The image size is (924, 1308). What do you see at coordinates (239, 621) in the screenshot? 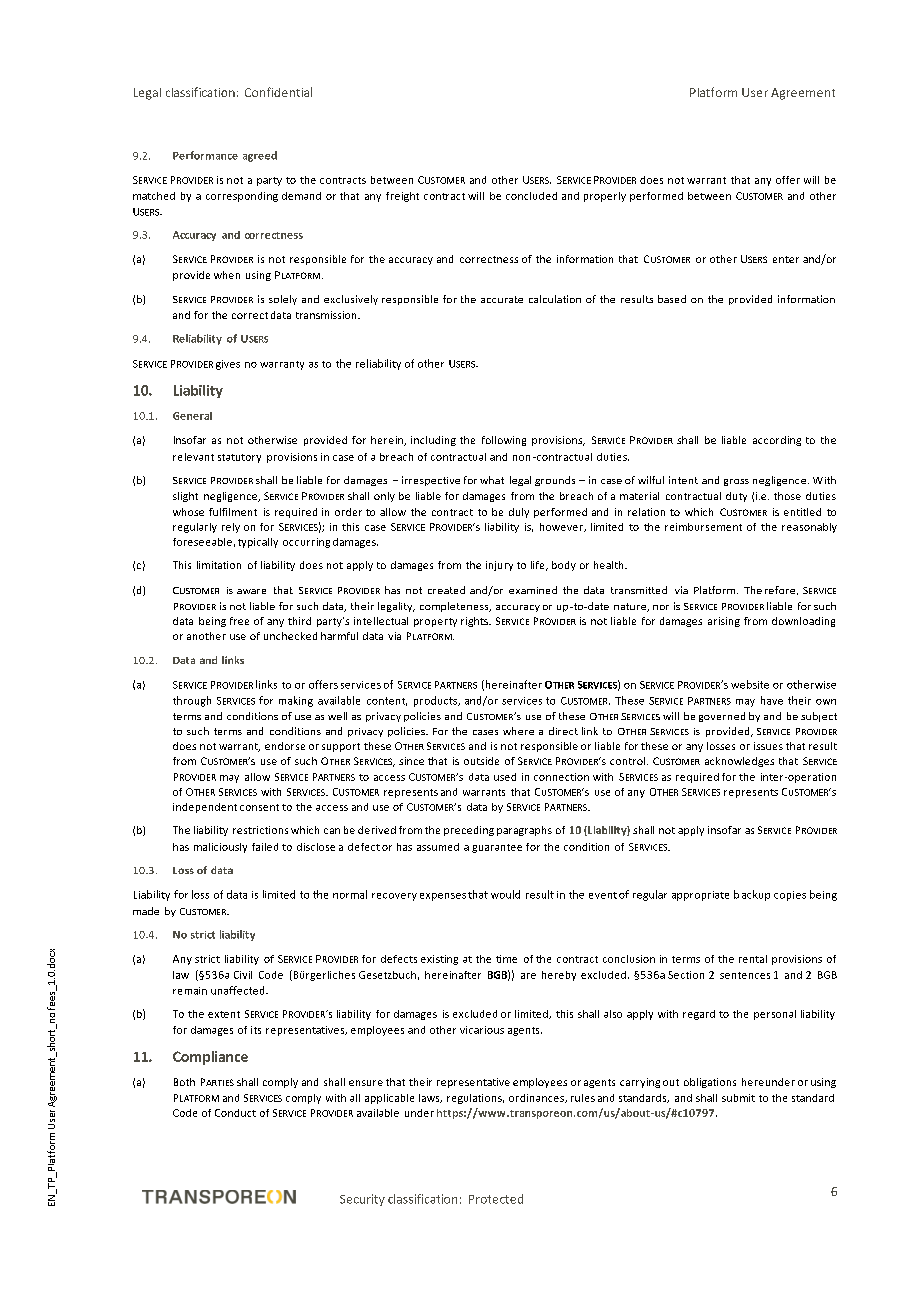
I see `free` at bounding box center [239, 621].
